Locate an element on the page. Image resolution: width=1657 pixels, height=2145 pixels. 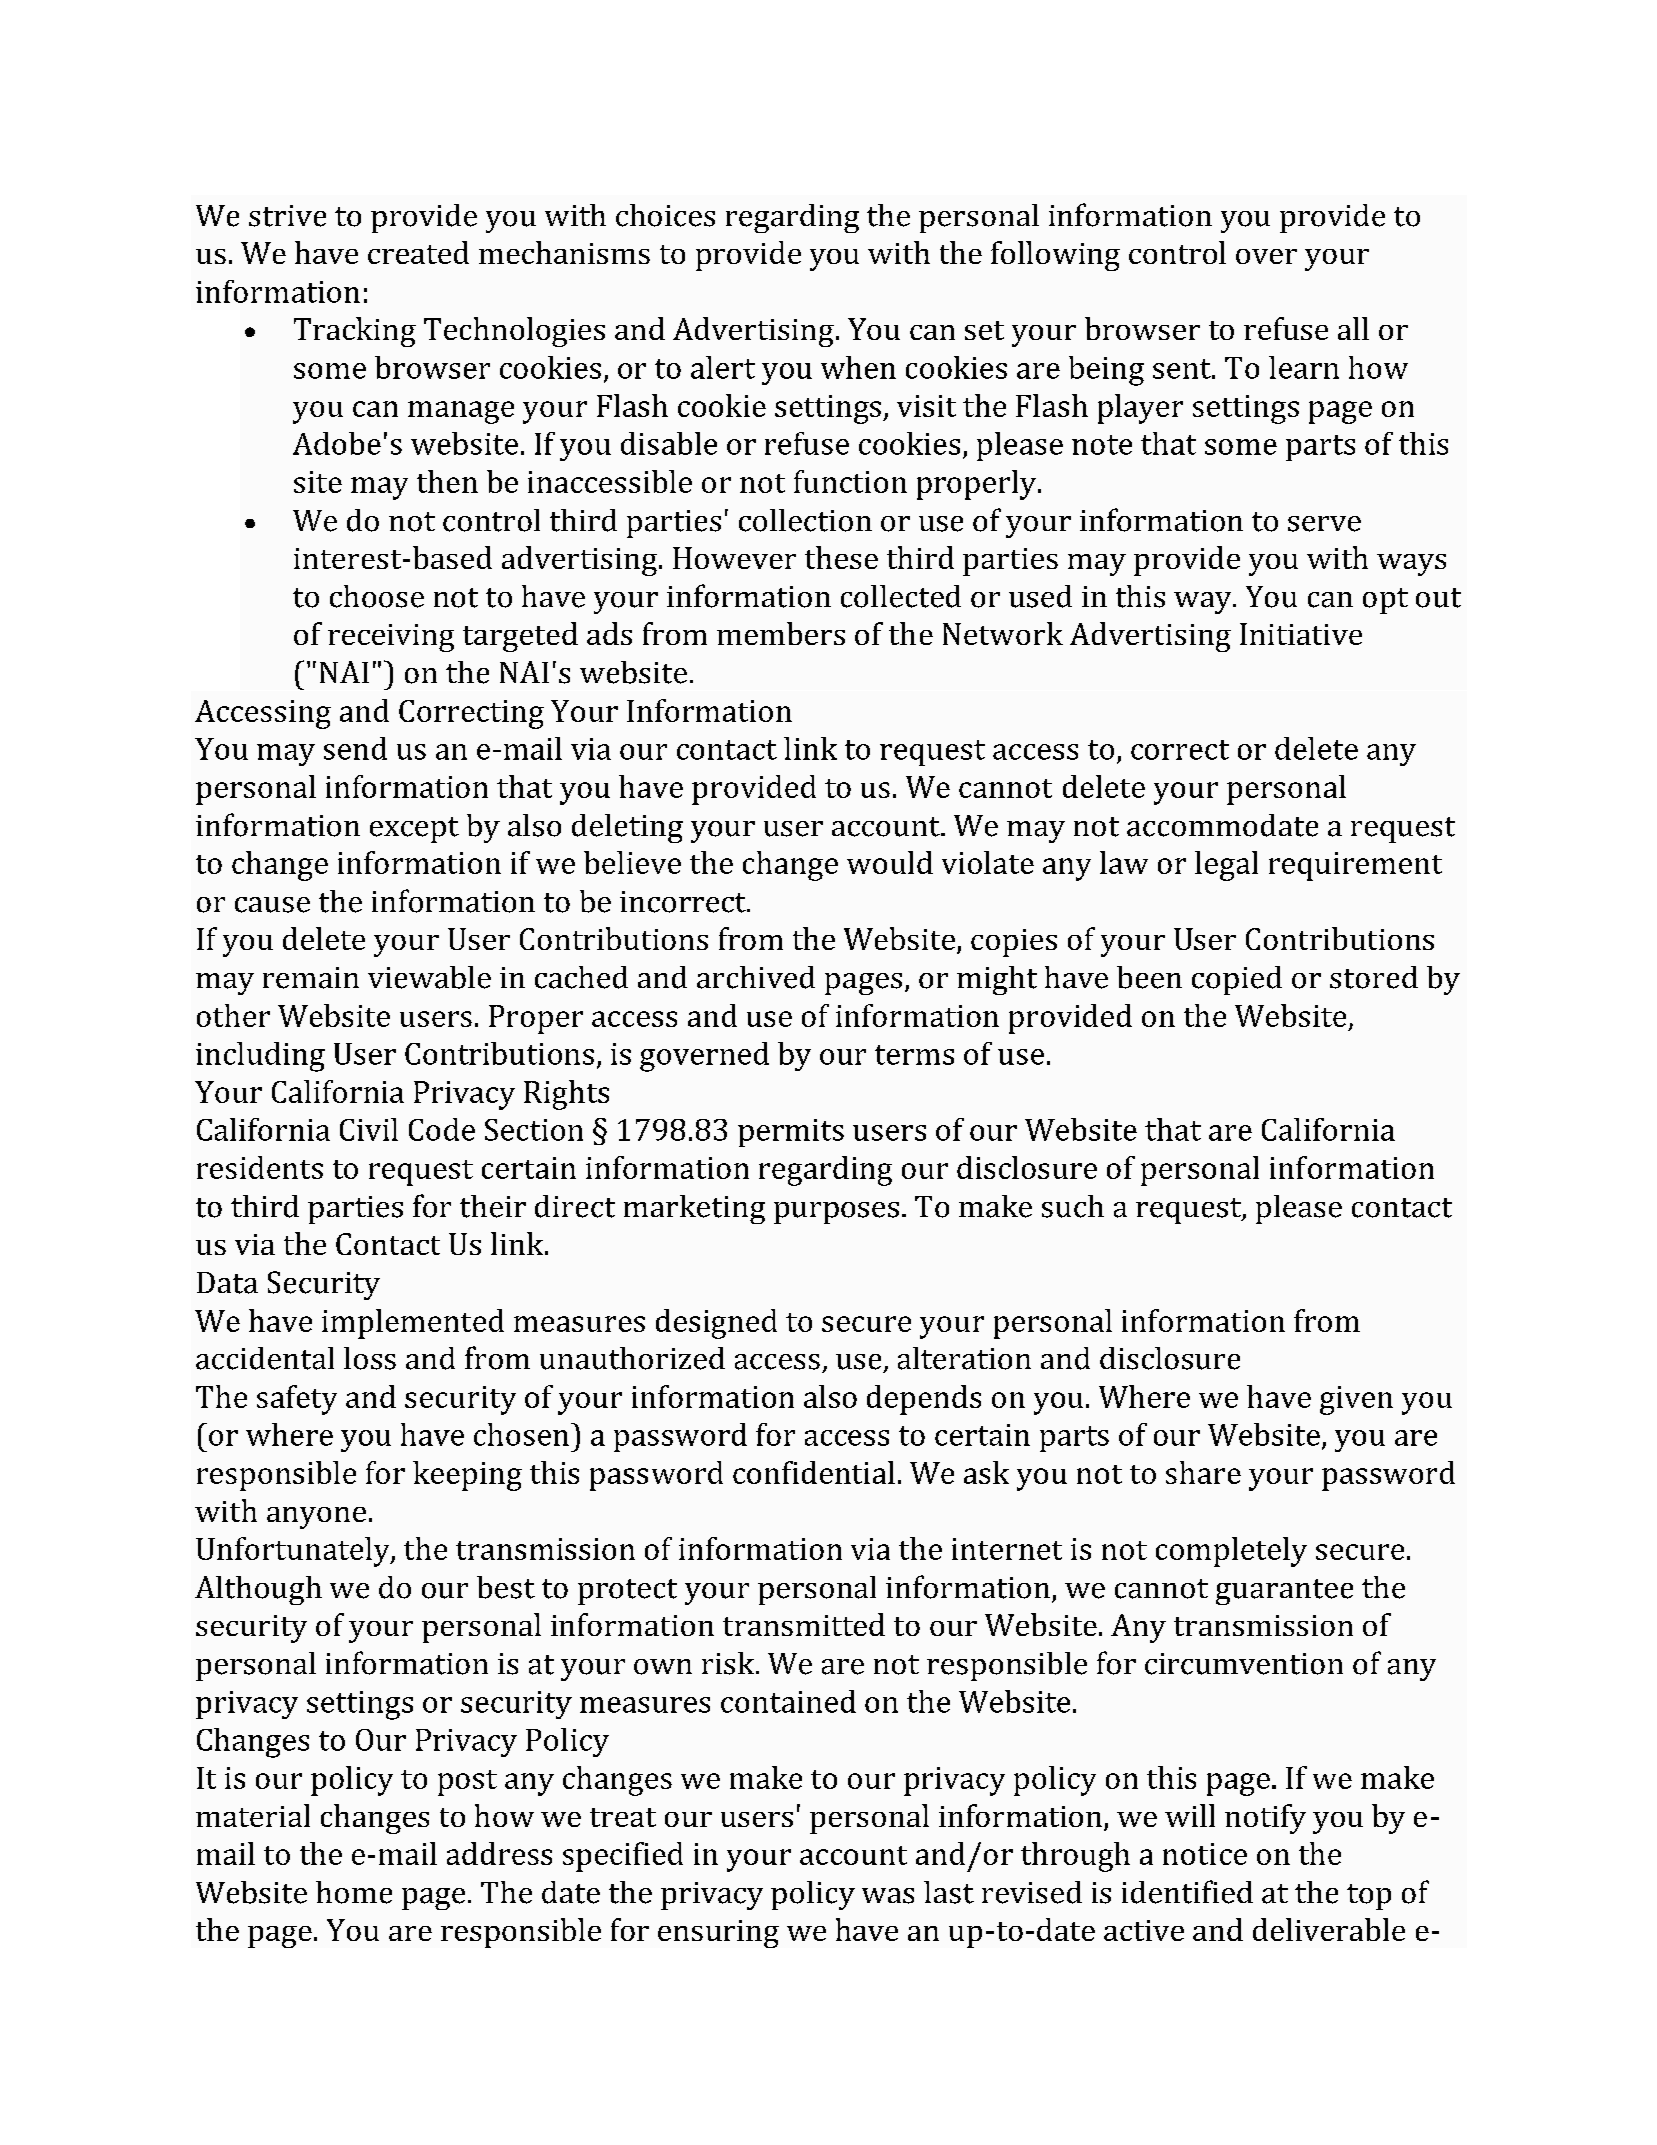
terms is located at coordinates (914, 1055).
